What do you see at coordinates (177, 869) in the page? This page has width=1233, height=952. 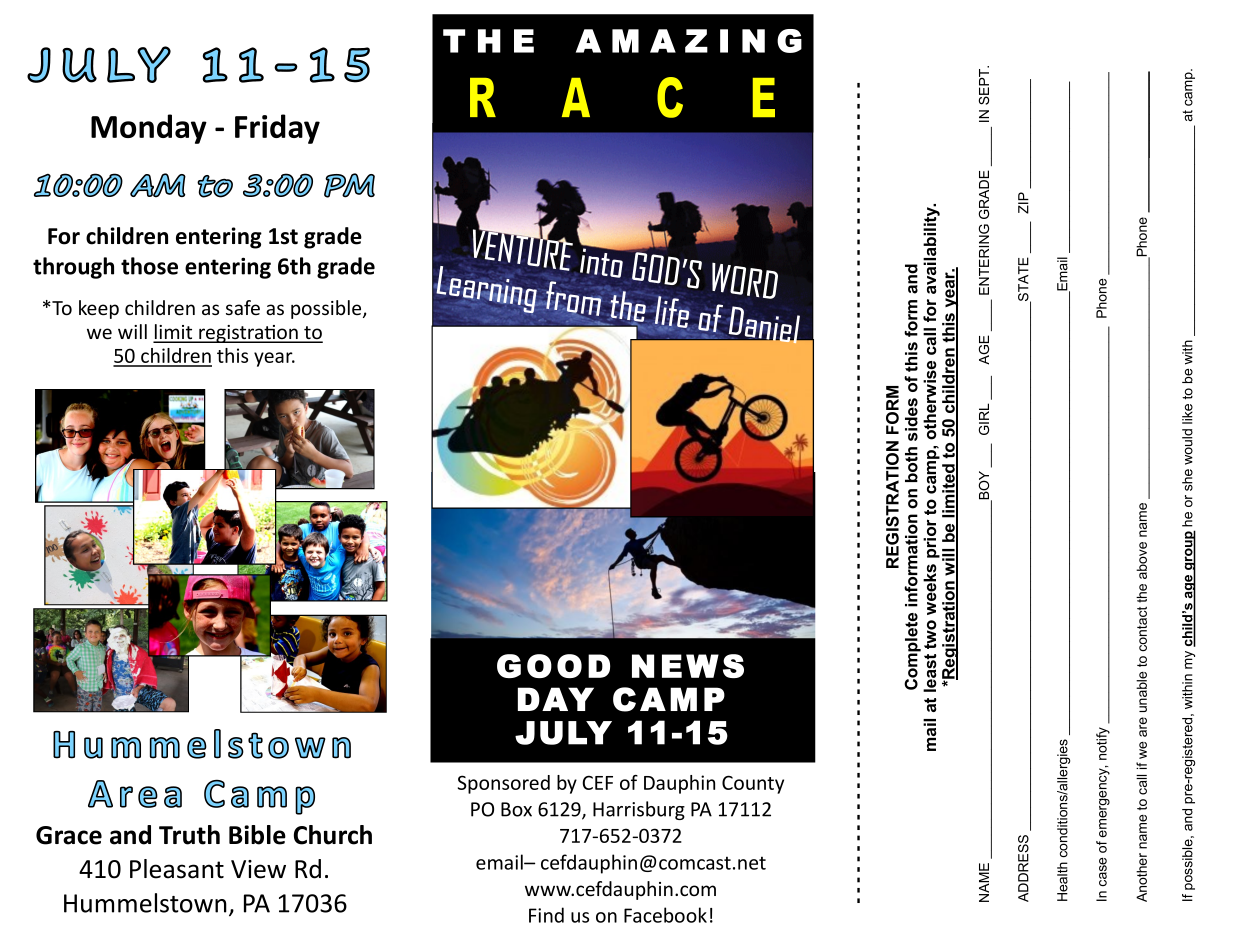 I see `Pleasant` at bounding box center [177, 869].
